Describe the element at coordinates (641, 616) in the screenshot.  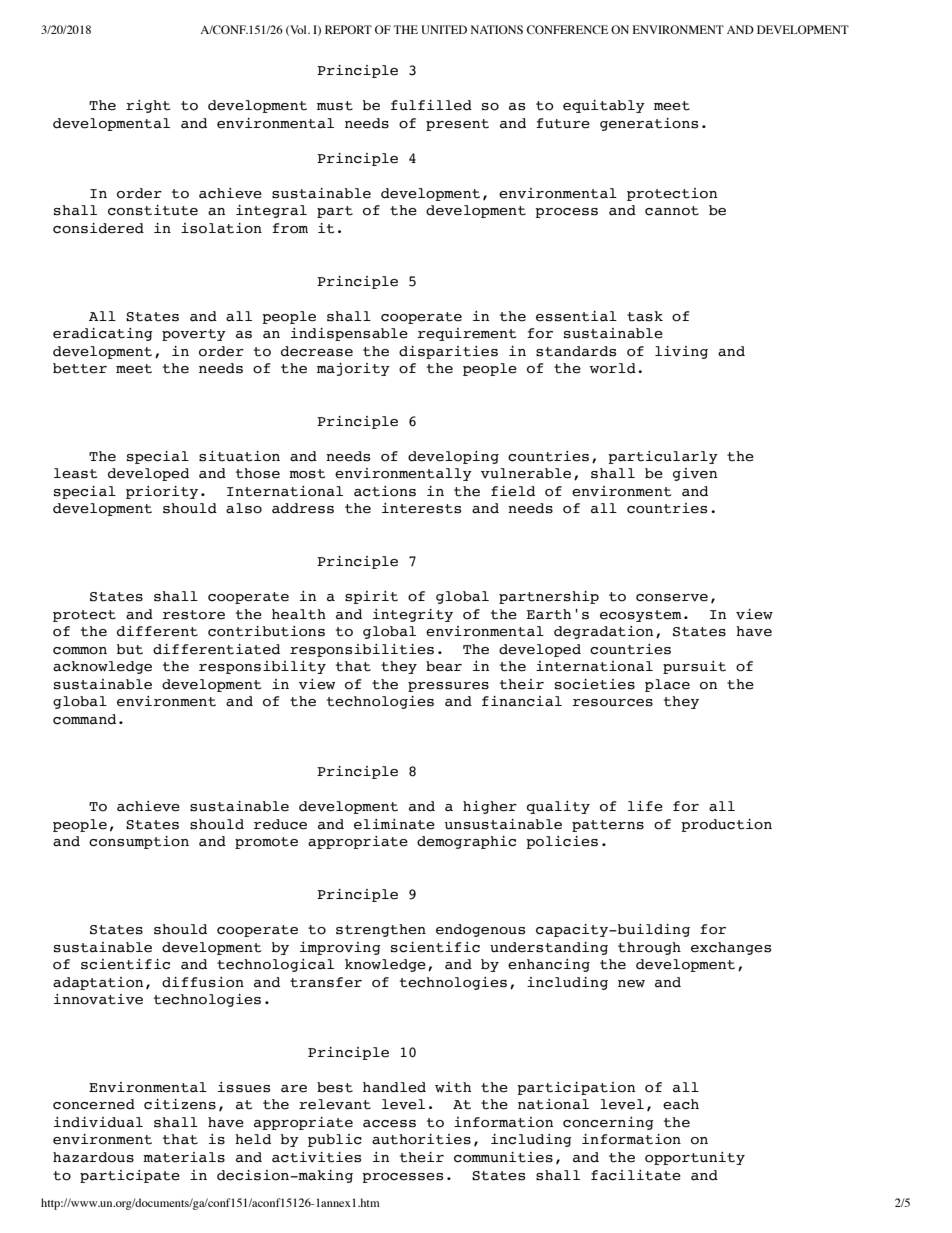
I see `ecosystem` at that location.
